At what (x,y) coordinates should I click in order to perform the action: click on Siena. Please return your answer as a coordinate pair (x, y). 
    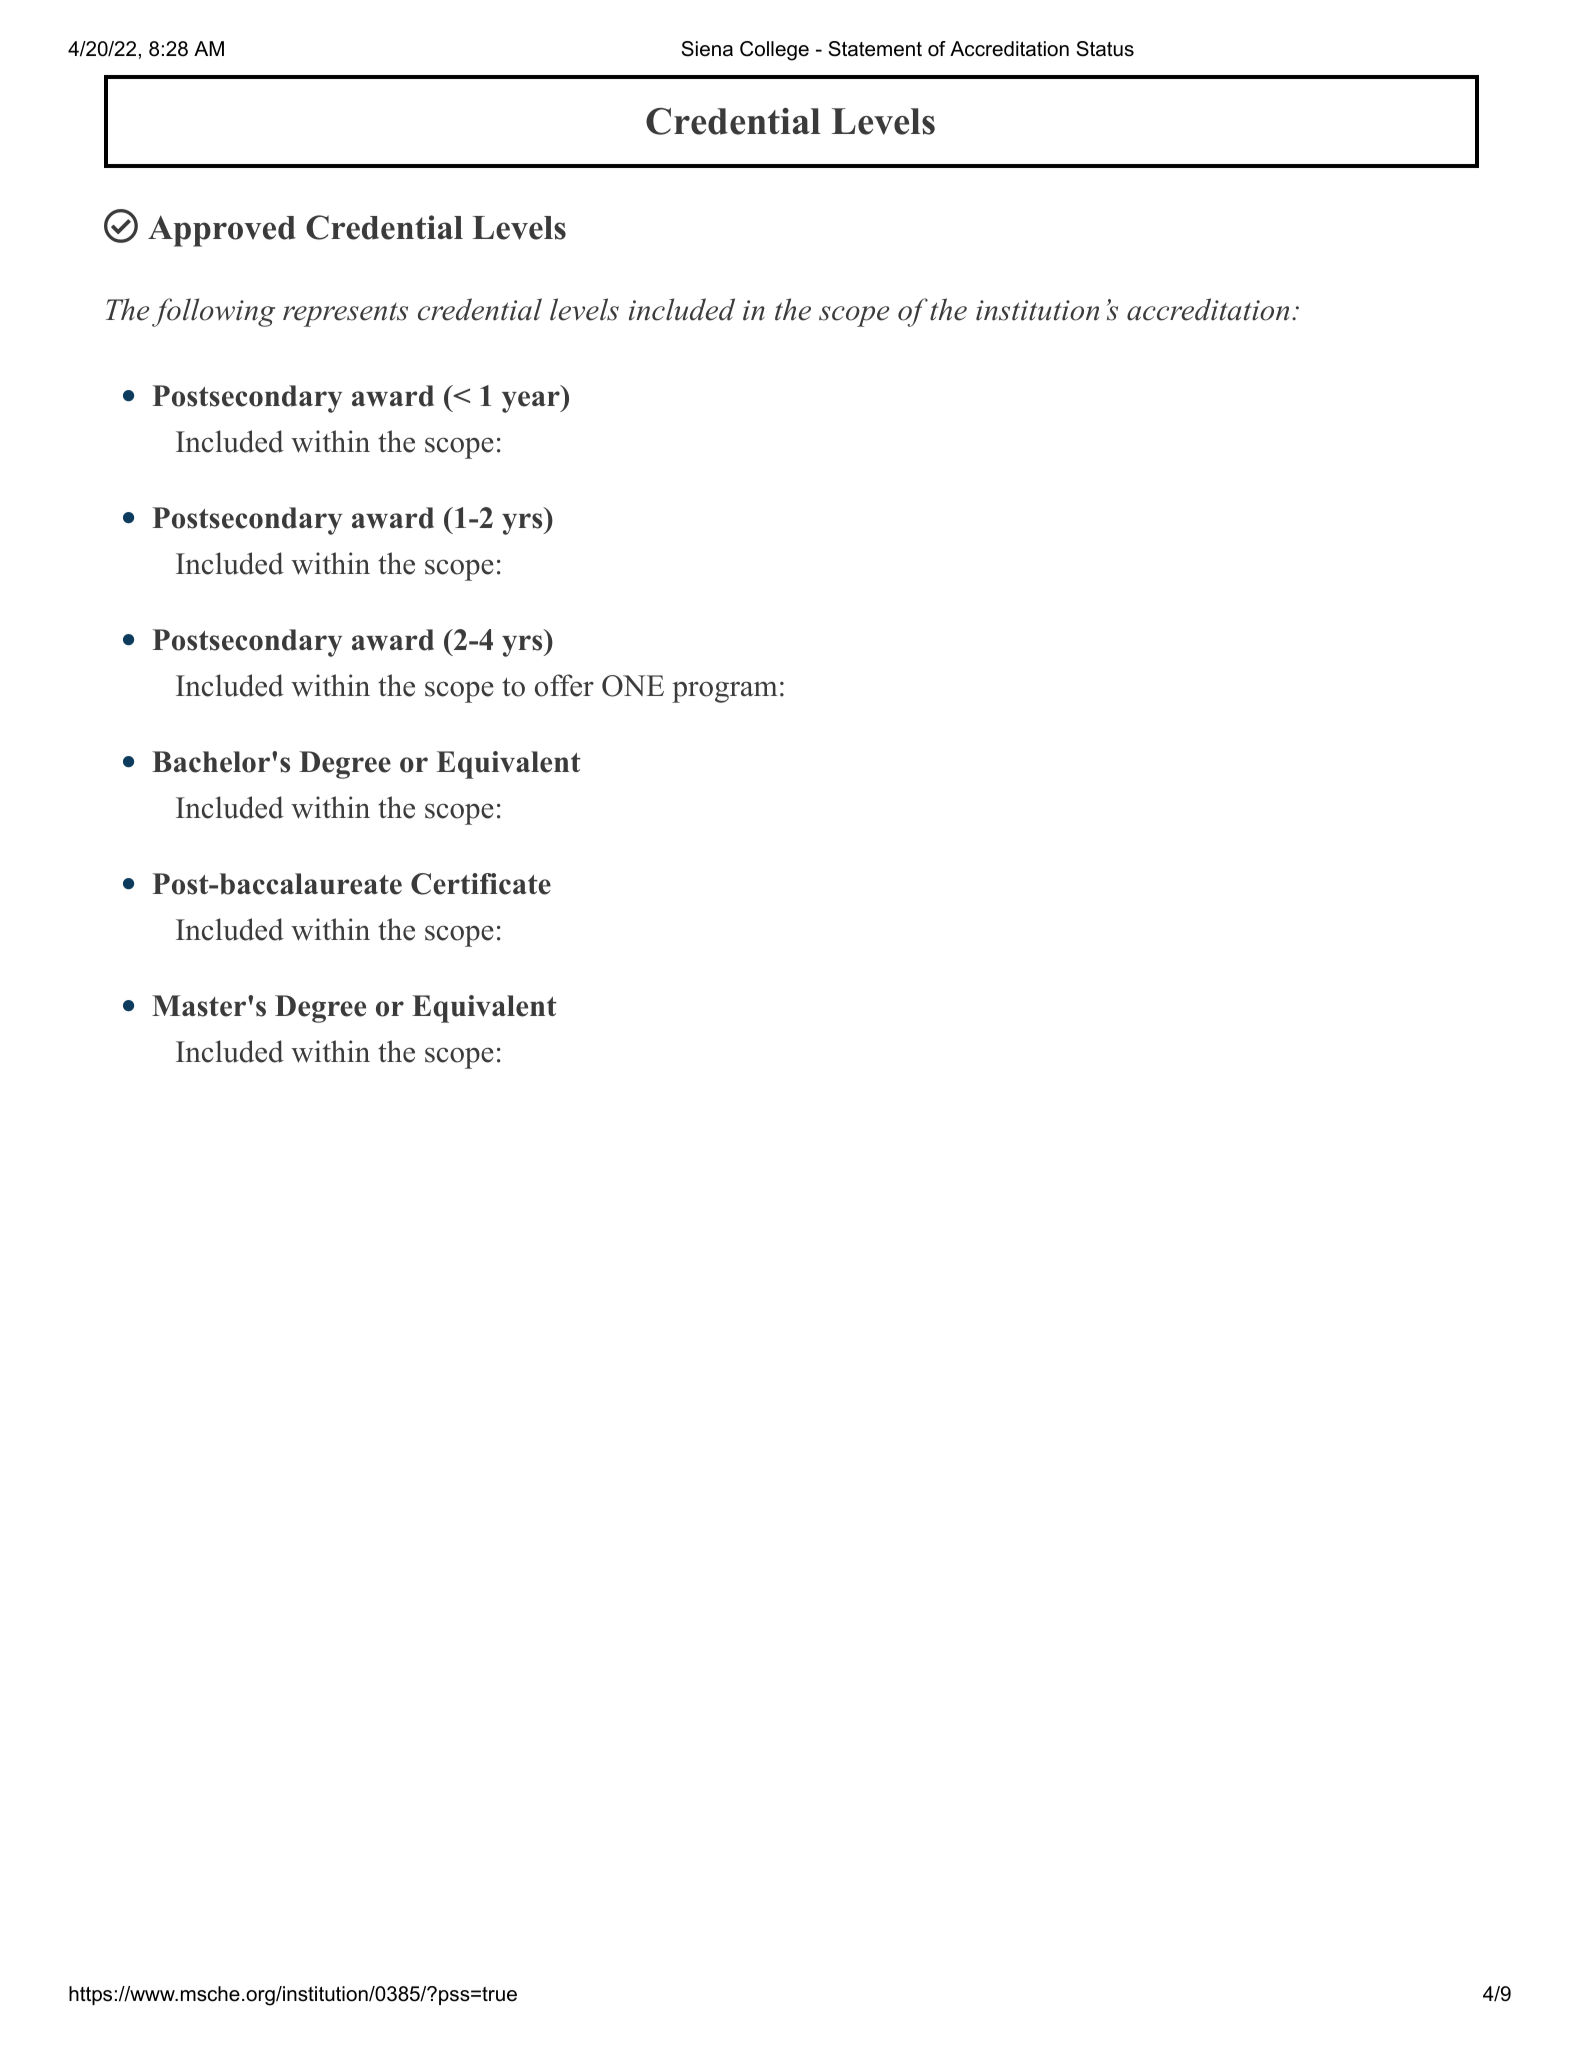
    Looking at the image, I should click on (707, 49).
